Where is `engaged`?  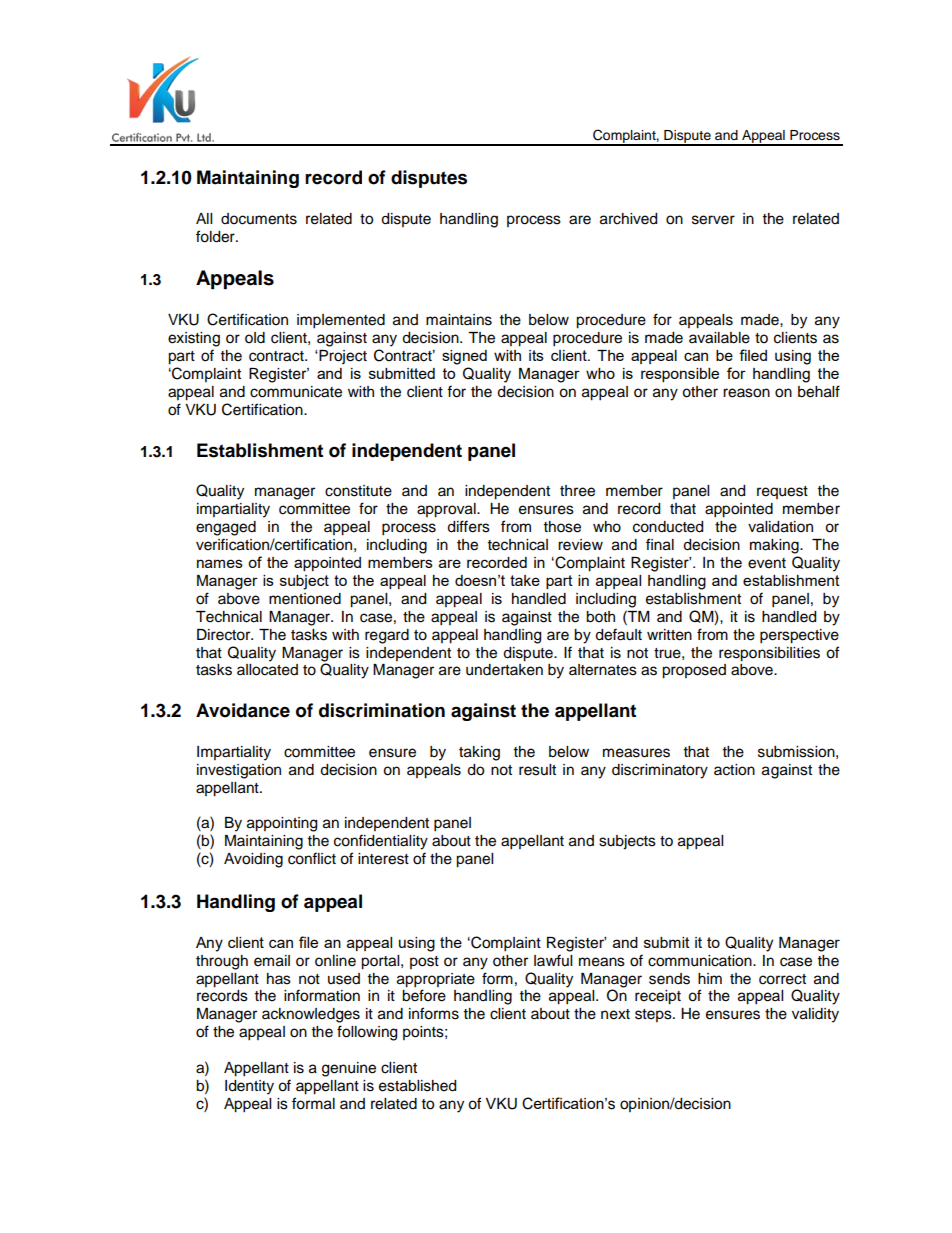 engaged is located at coordinates (226, 528).
